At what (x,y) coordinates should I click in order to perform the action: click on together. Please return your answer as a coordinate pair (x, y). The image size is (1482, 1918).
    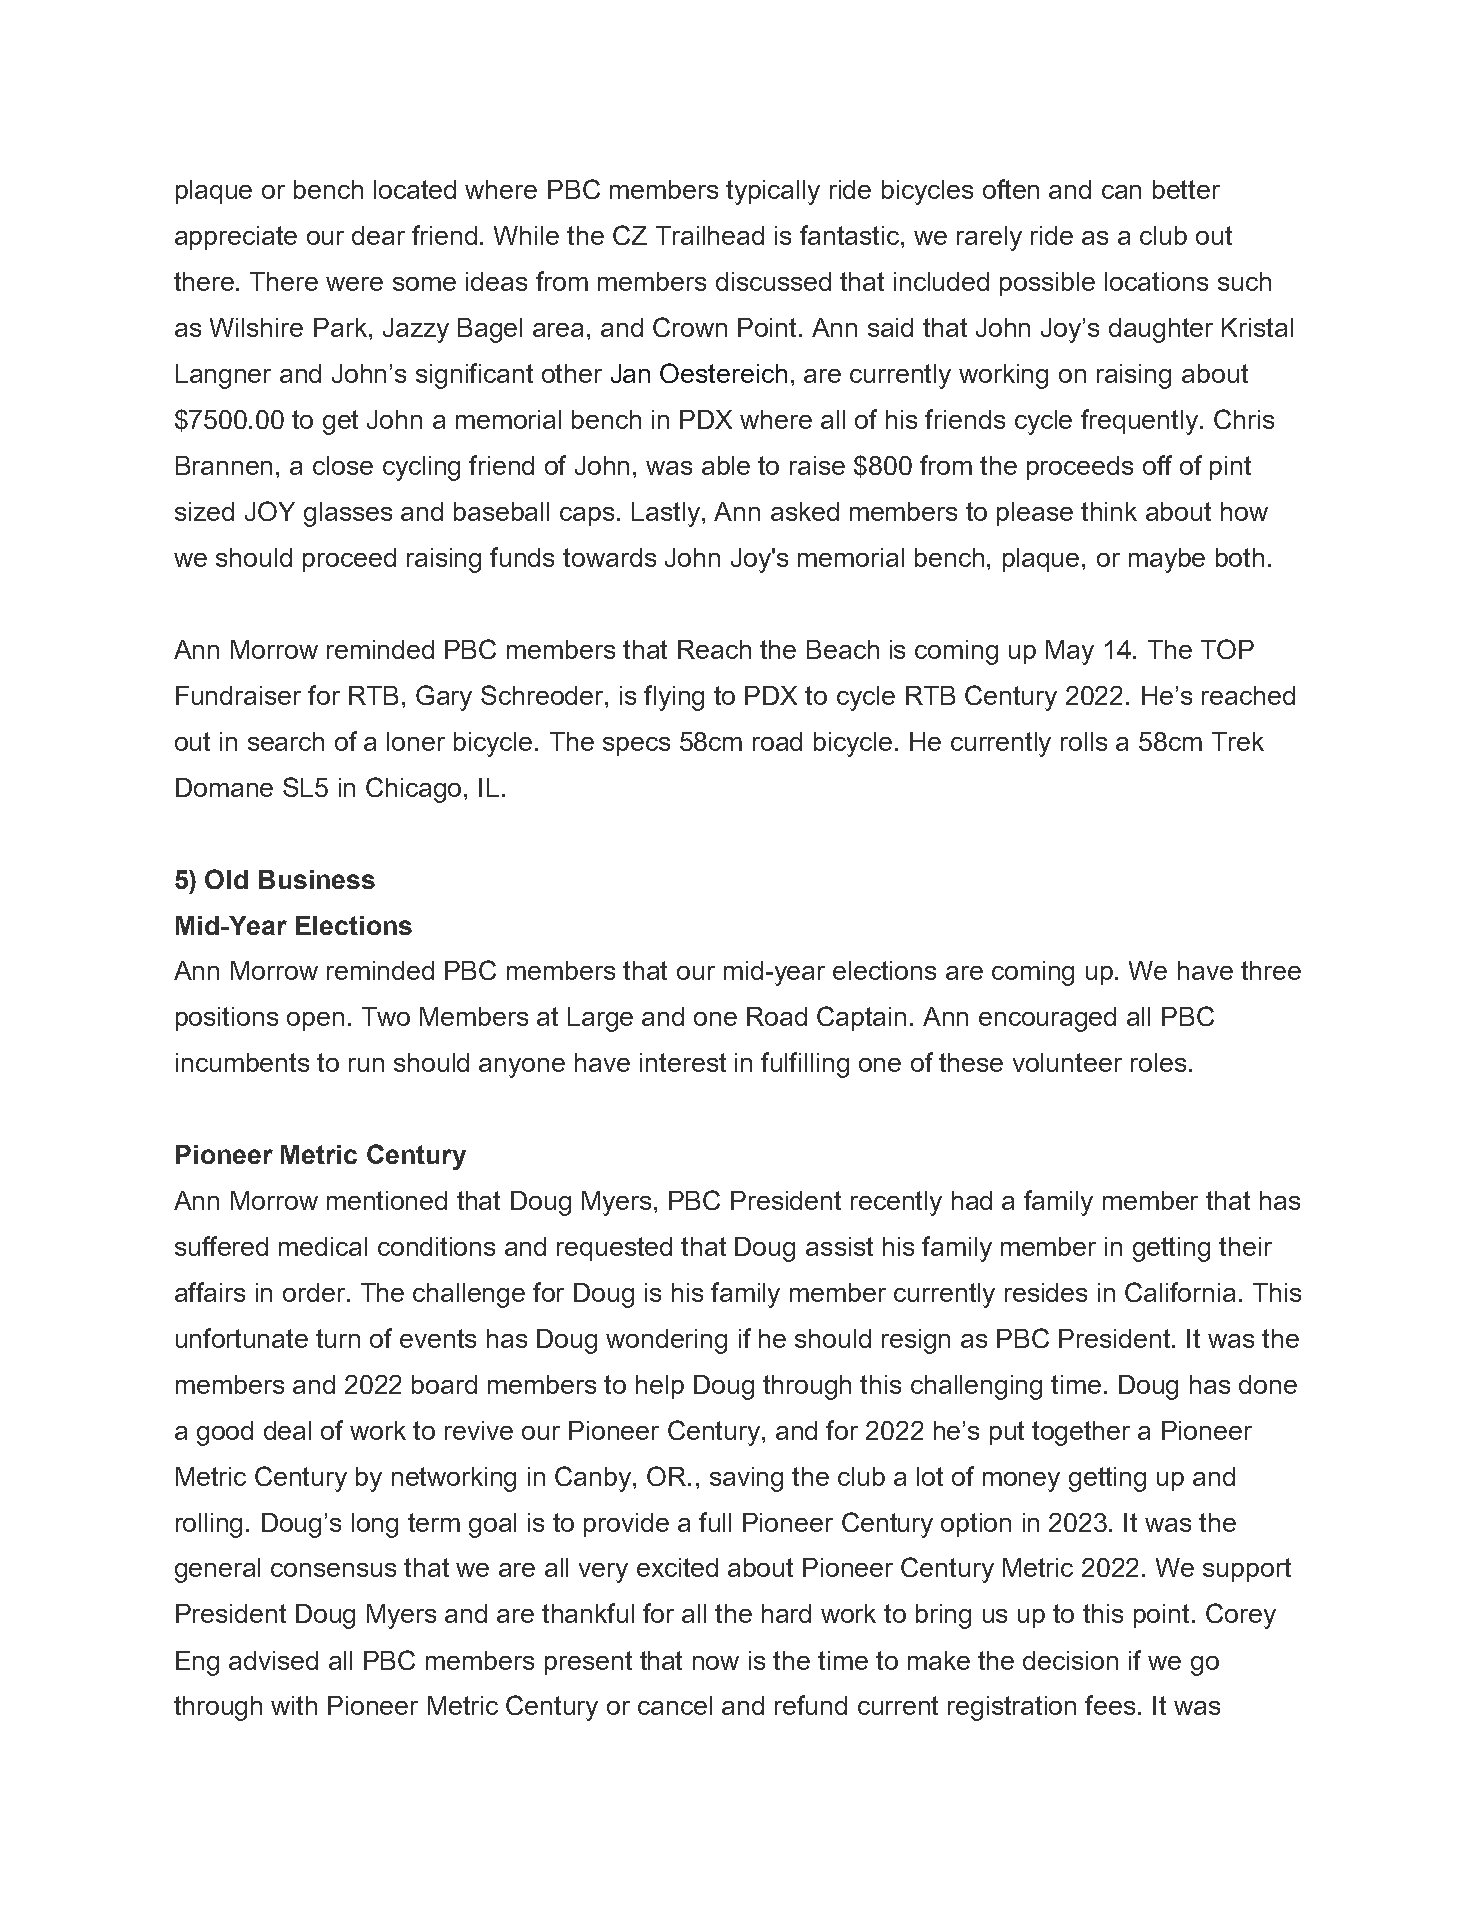
    Looking at the image, I should click on (1081, 1433).
